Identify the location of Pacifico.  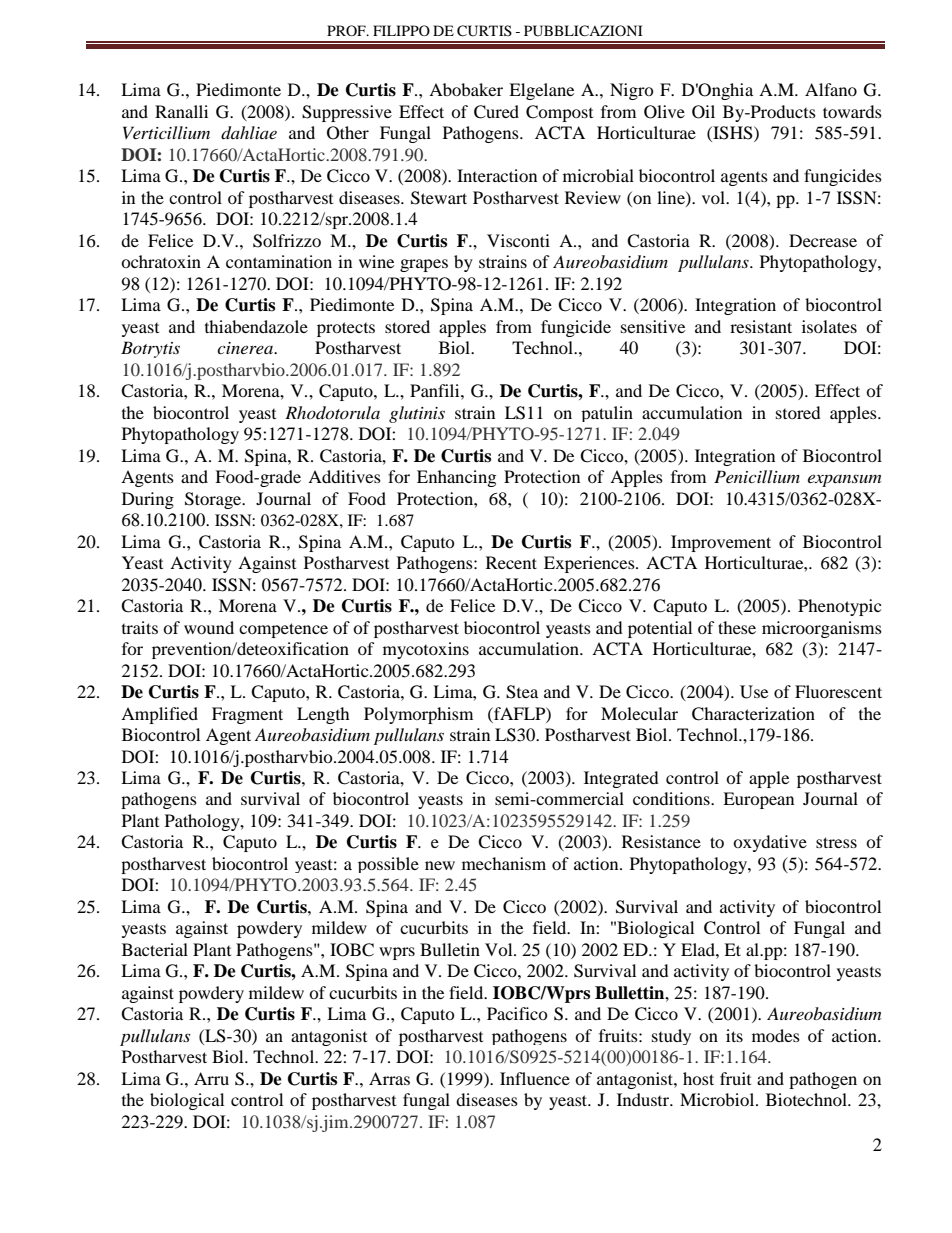
(517, 1013).
